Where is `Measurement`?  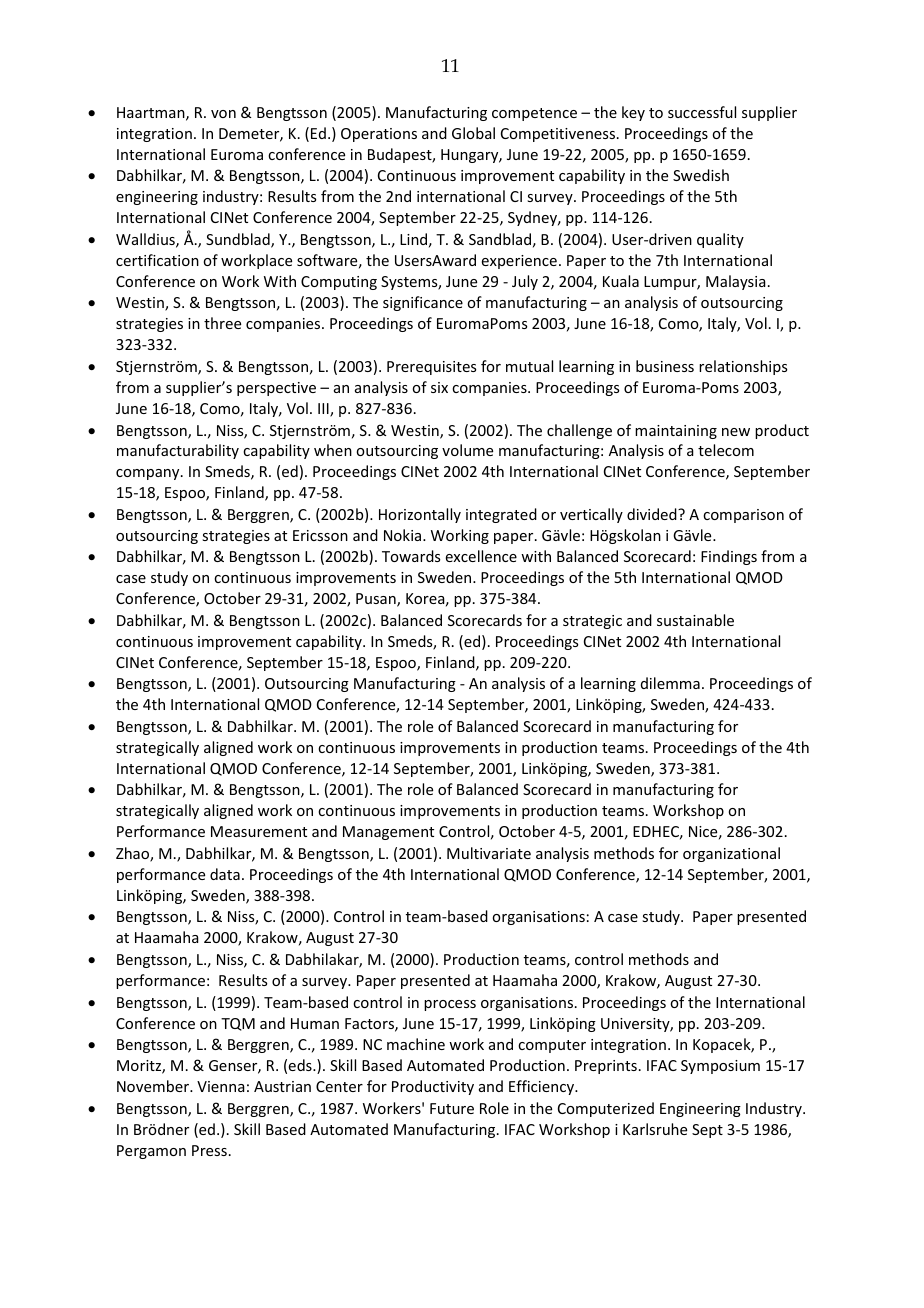
Measurement is located at coordinates (259, 831).
